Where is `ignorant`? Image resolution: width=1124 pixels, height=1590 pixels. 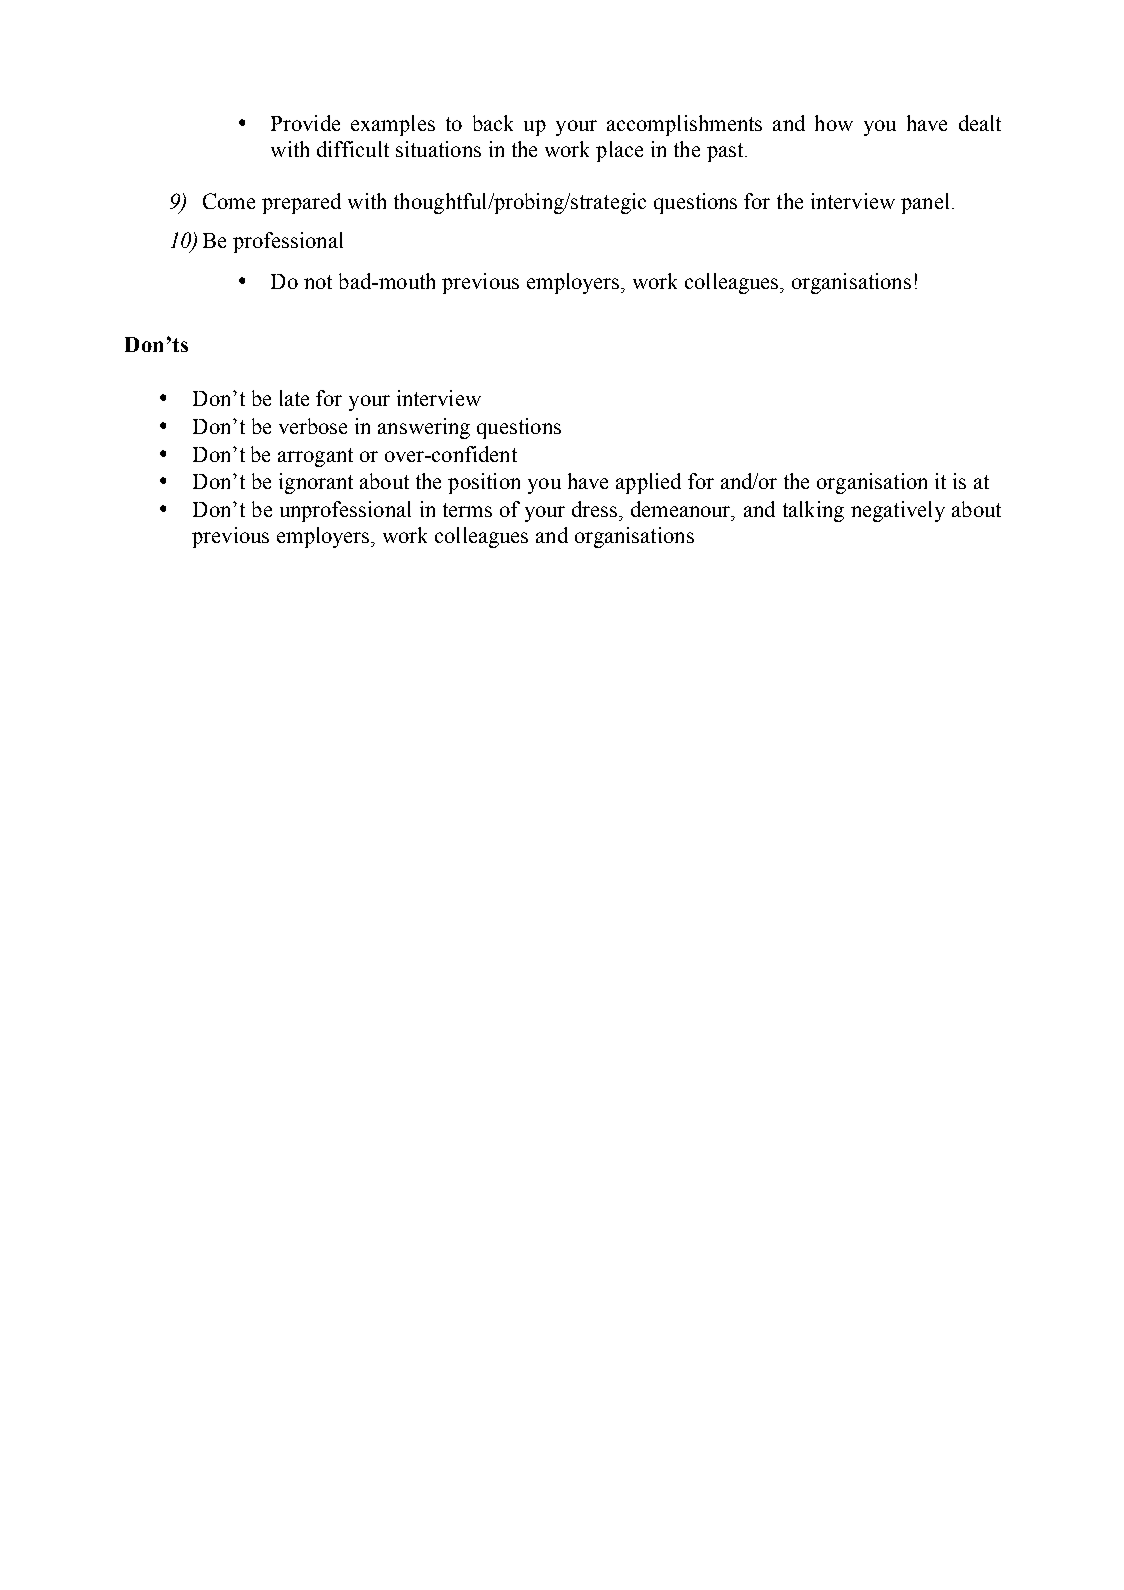
ignorant is located at coordinates (316, 483).
